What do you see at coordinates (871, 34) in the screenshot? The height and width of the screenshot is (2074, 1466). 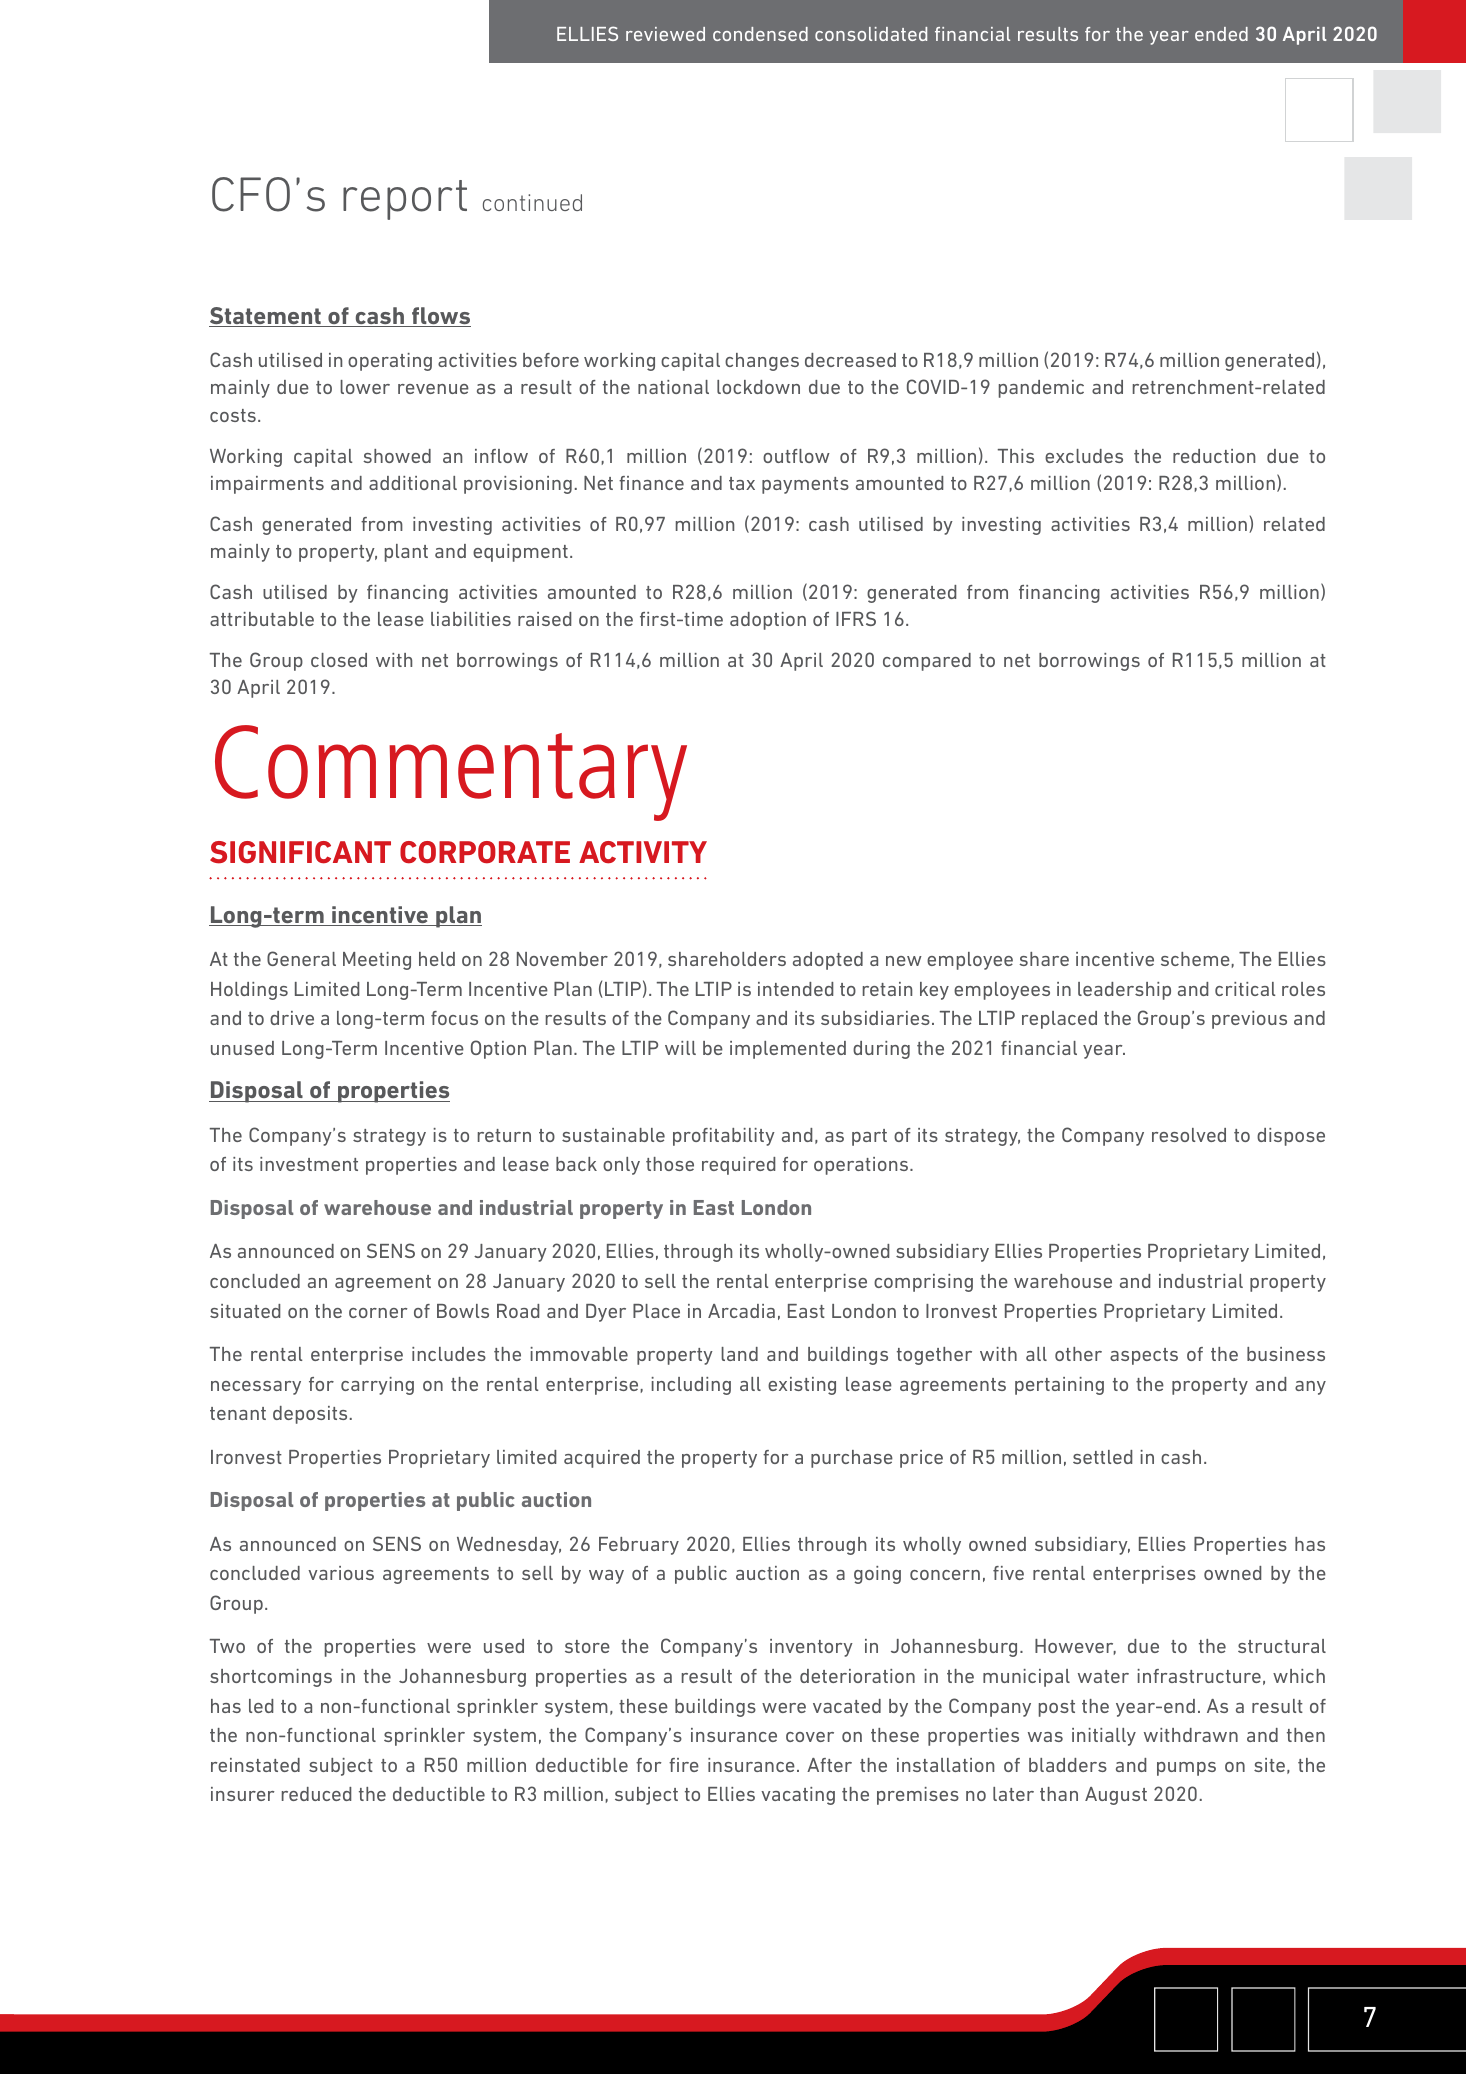 I see `consolidated` at bounding box center [871, 34].
